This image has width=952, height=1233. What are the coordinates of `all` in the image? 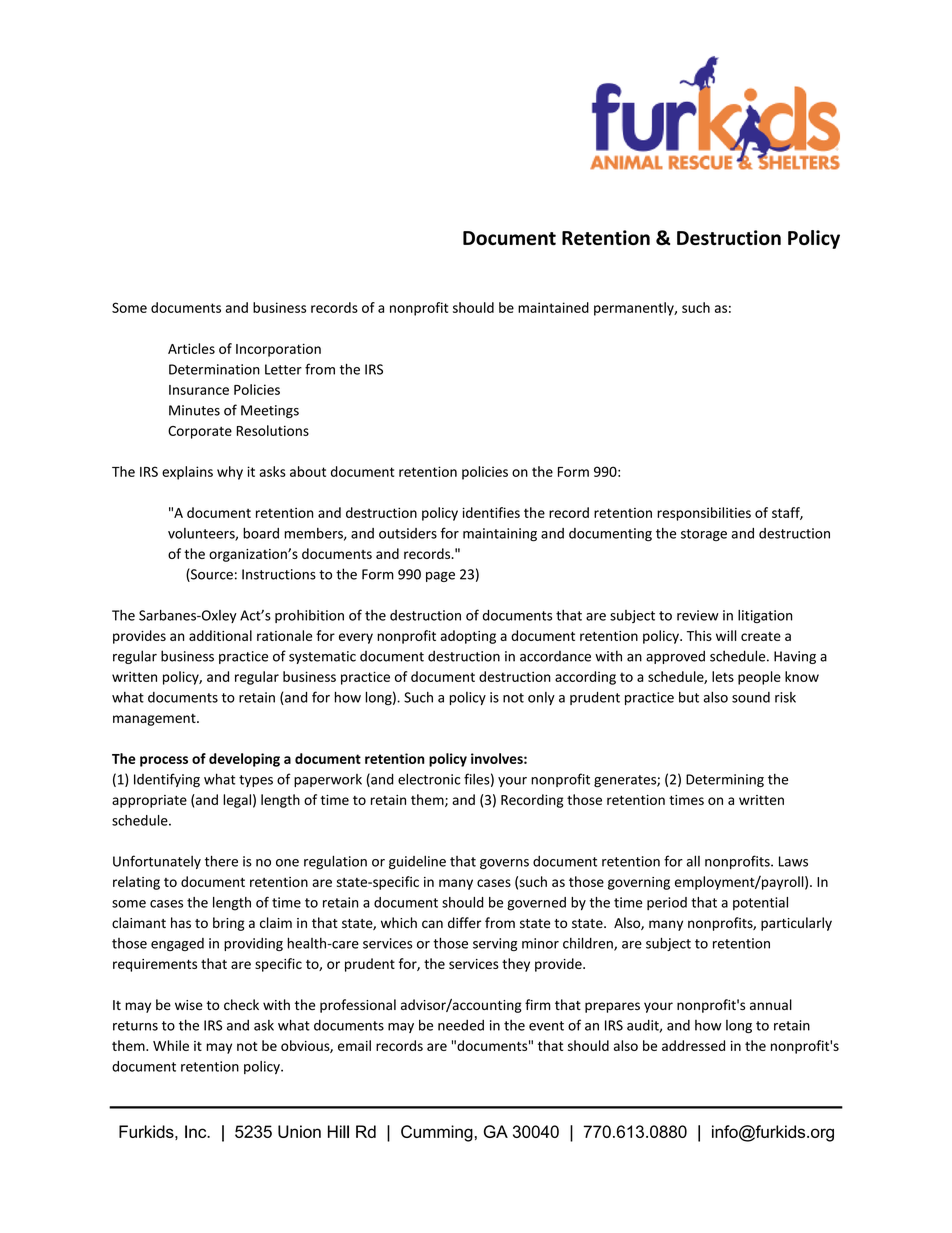 It's located at (693, 861).
